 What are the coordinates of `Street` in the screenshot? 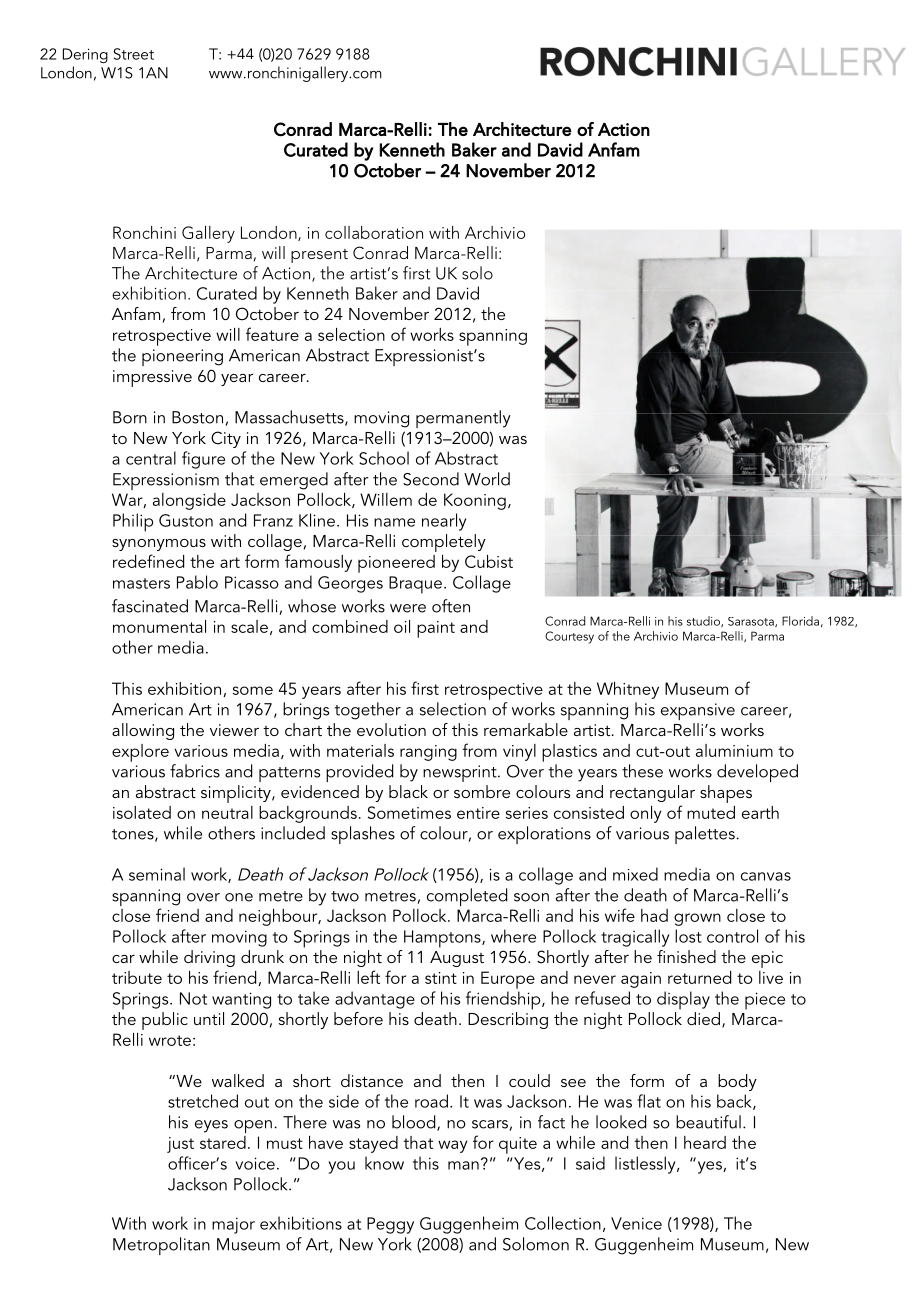 It's located at (134, 54).
